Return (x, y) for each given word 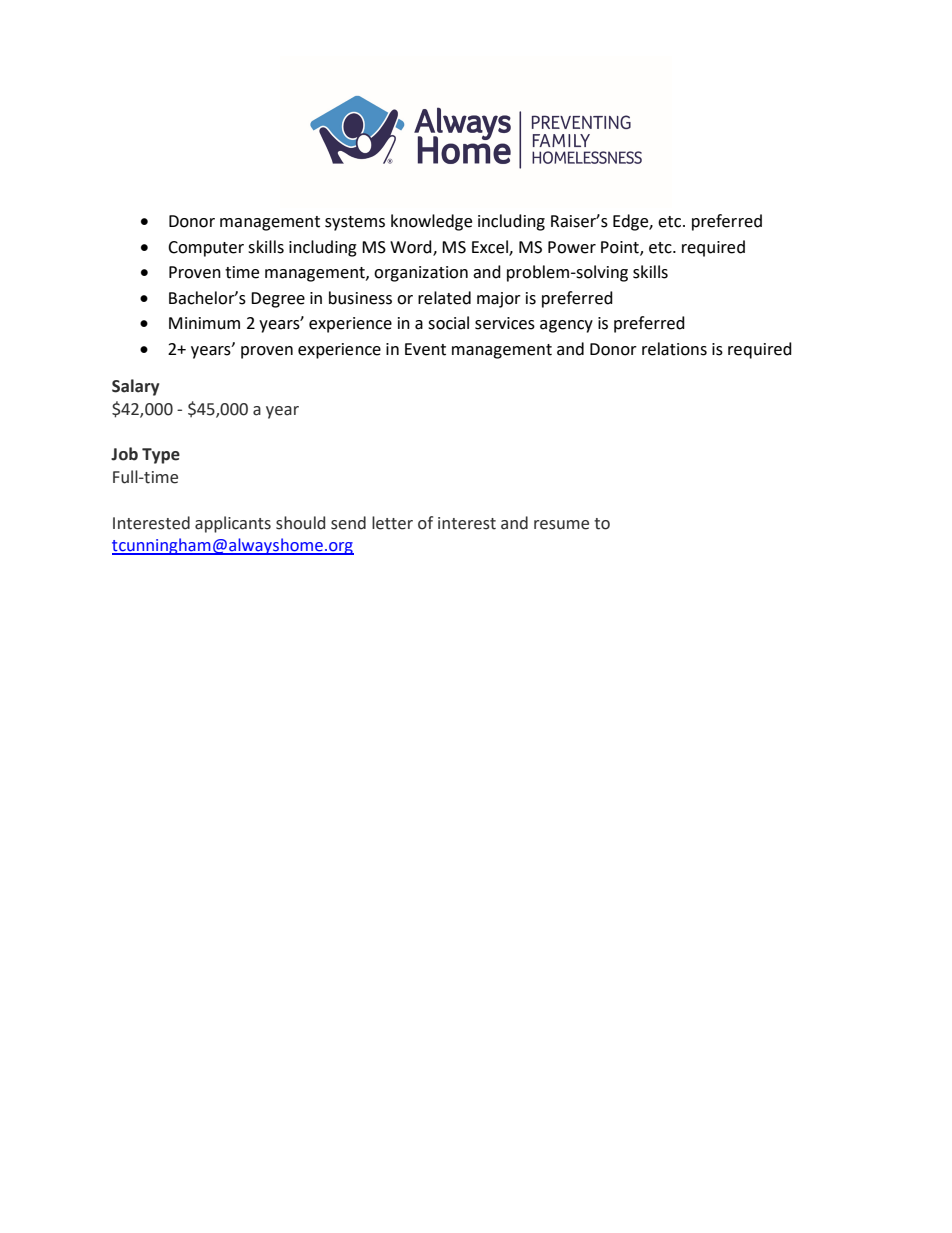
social (448, 323)
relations (674, 349)
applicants (233, 524)
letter (392, 523)
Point (621, 248)
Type (161, 456)
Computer (206, 249)
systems (355, 223)
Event (425, 349)
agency (566, 326)
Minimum (204, 323)
